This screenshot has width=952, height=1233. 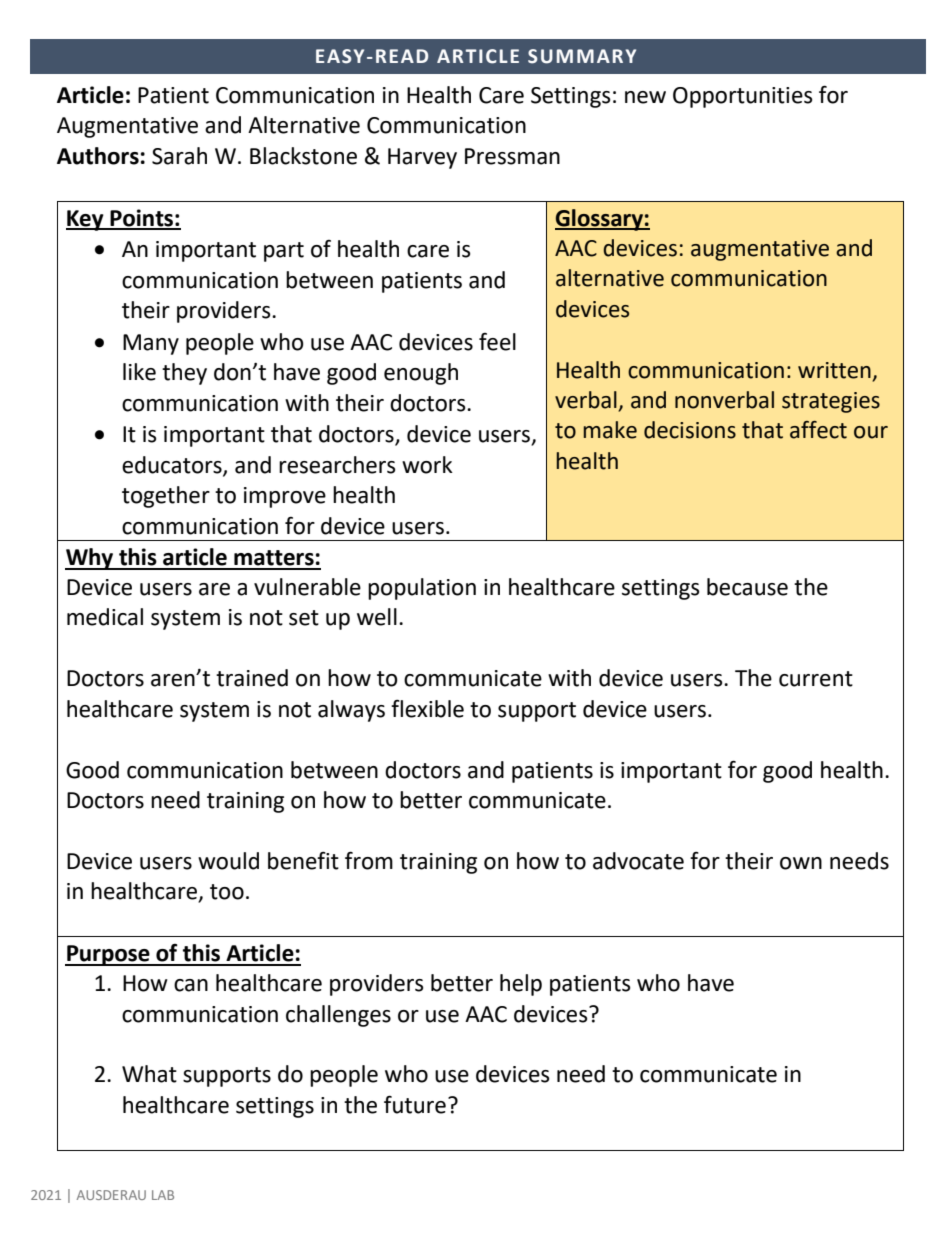 I want to click on Sarah, so click(x=179, y=156).
